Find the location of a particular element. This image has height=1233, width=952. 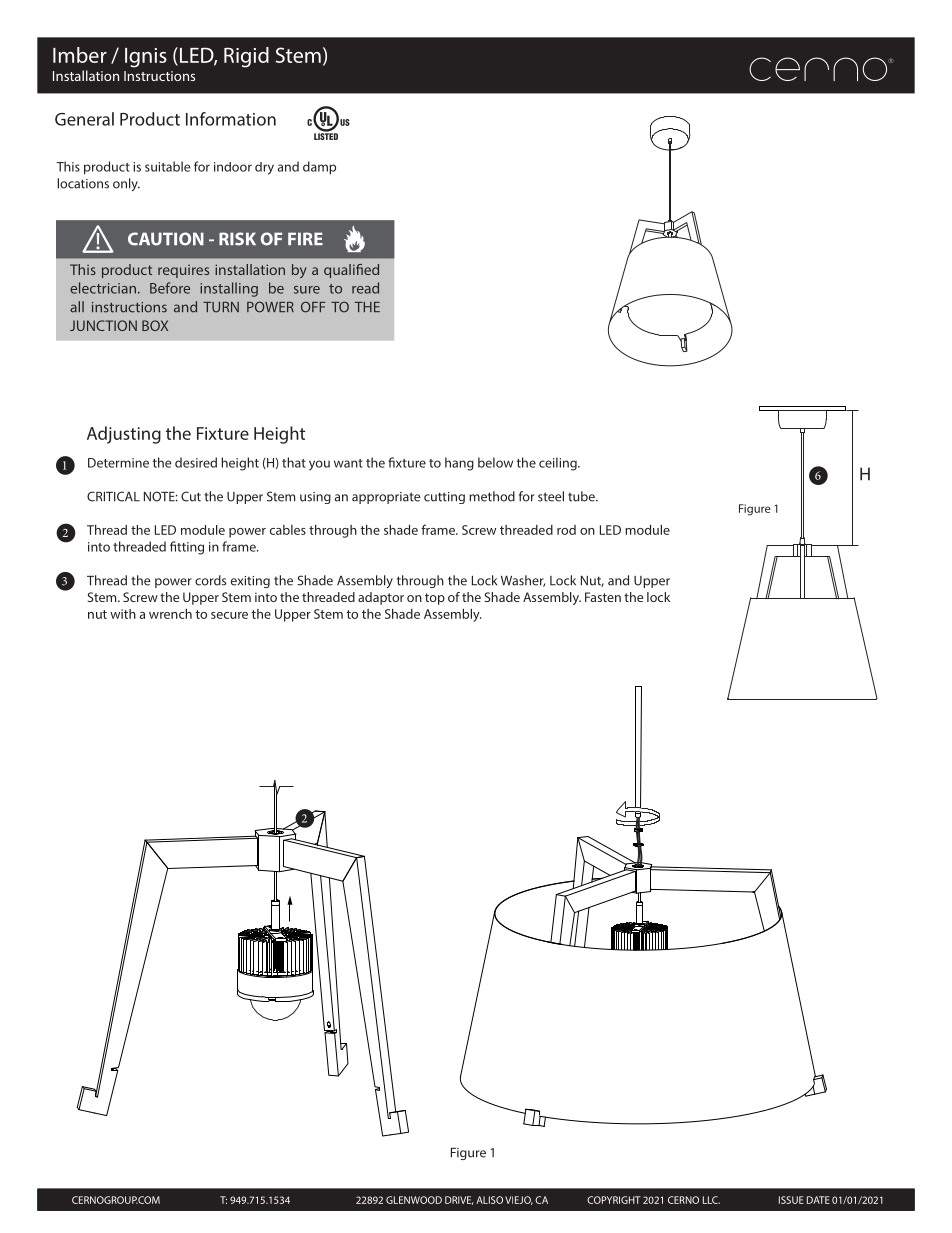

Fasten is located at coordinates (603, 597).
